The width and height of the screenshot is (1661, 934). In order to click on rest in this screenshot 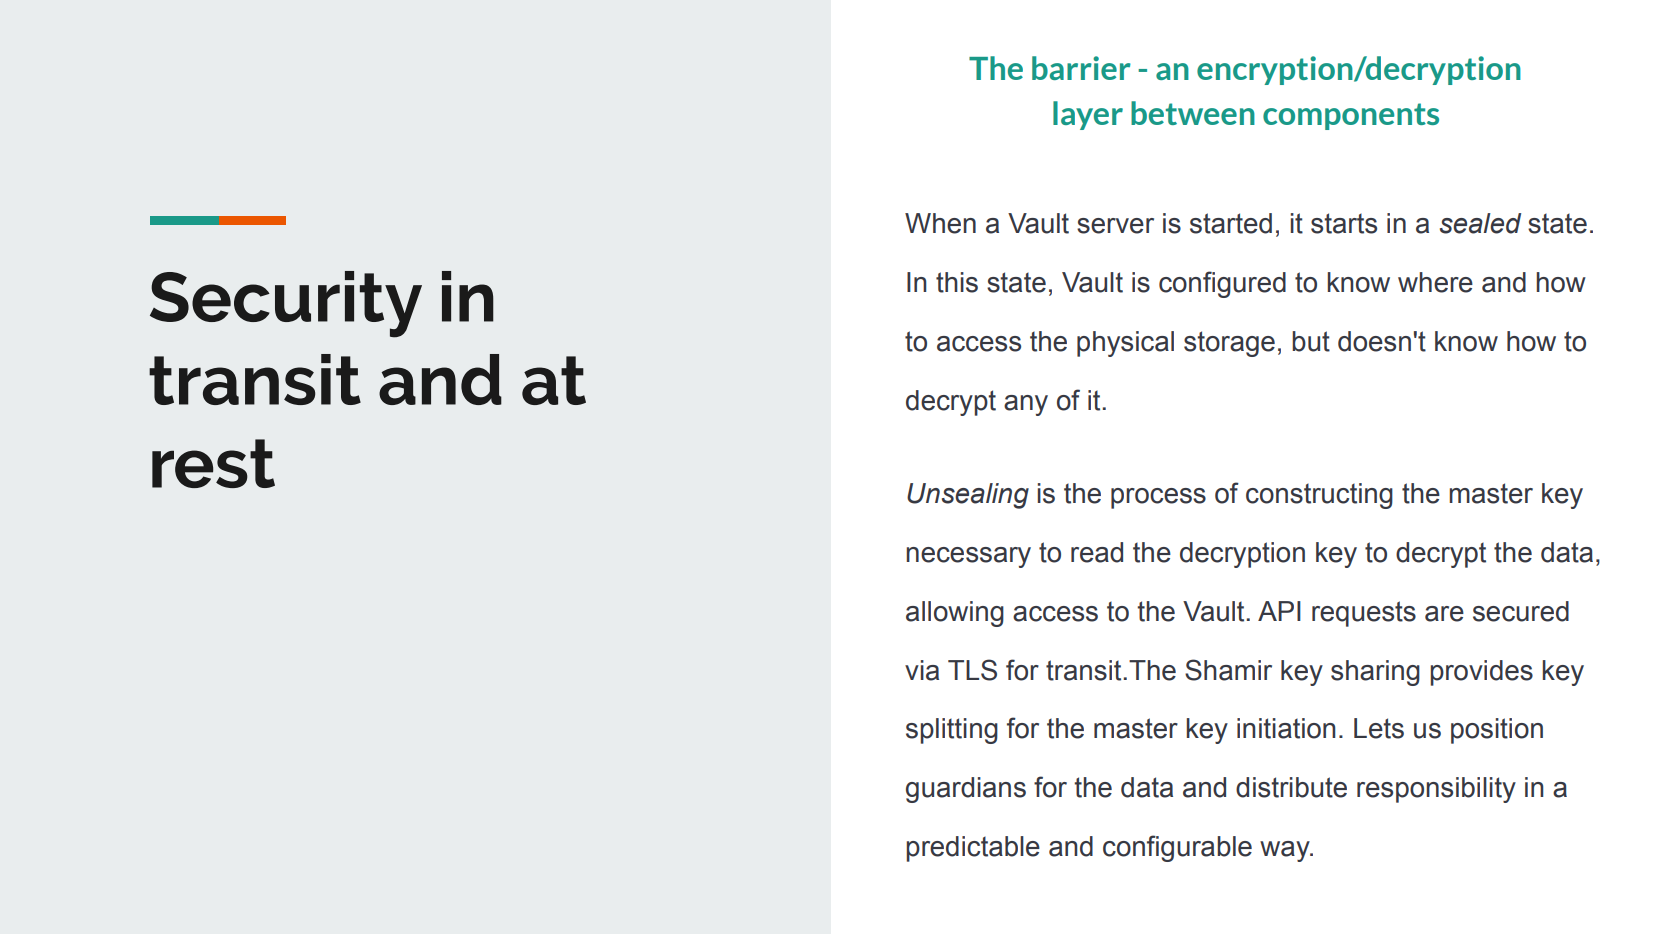, I will do `click(213, 463)`.
